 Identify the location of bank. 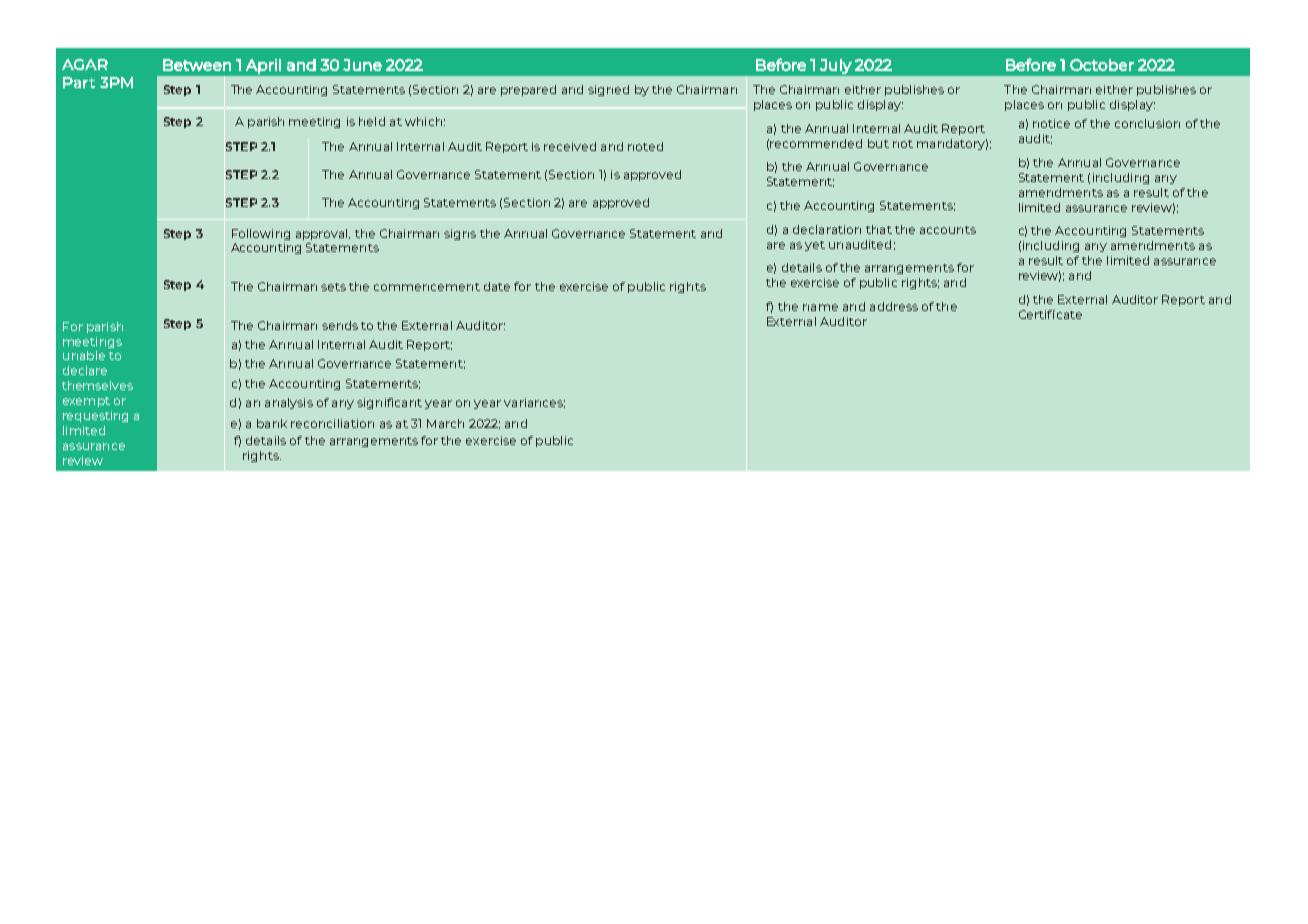
(272, 423).
